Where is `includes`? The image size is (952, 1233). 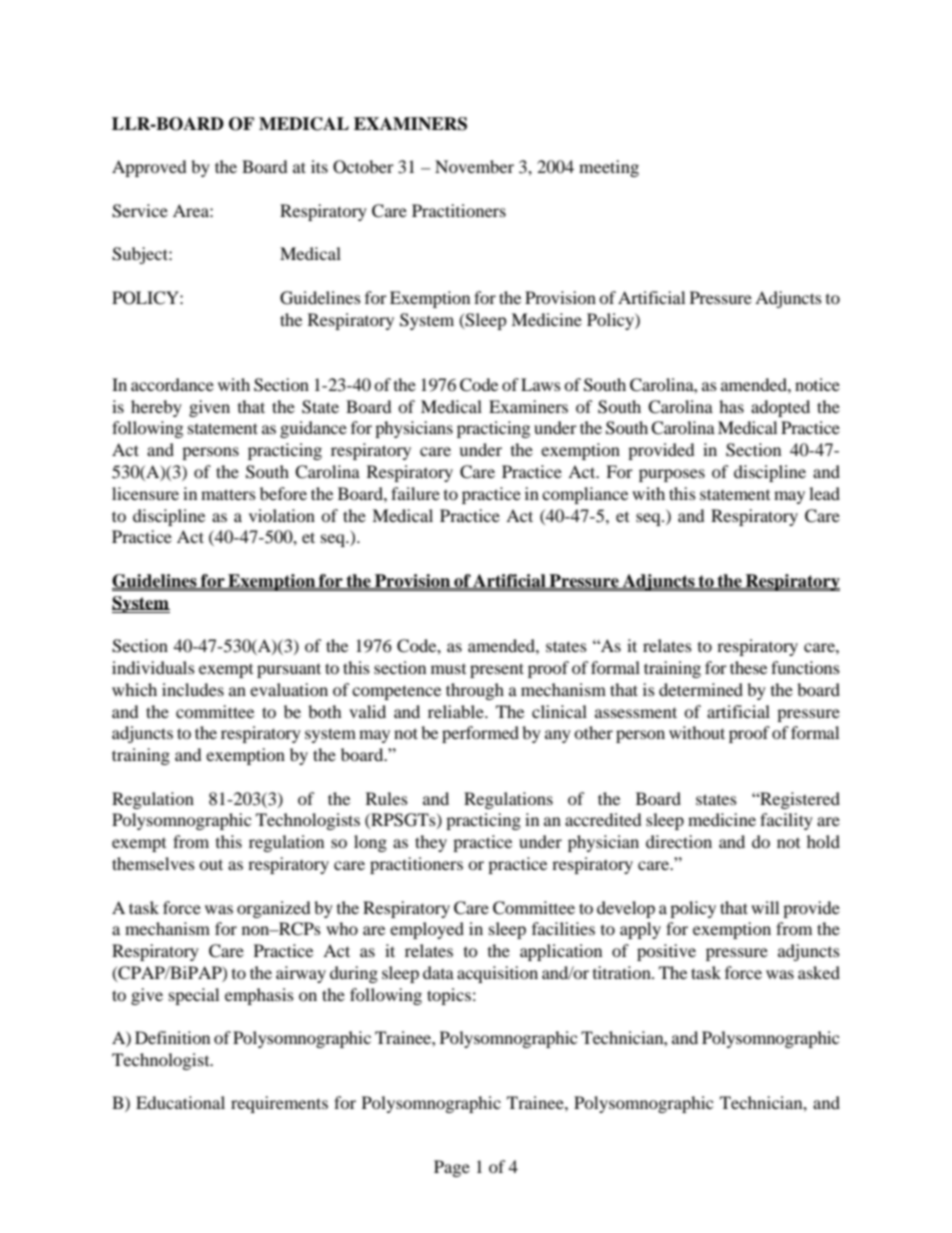 includes is located at coordinates (193, 689).
